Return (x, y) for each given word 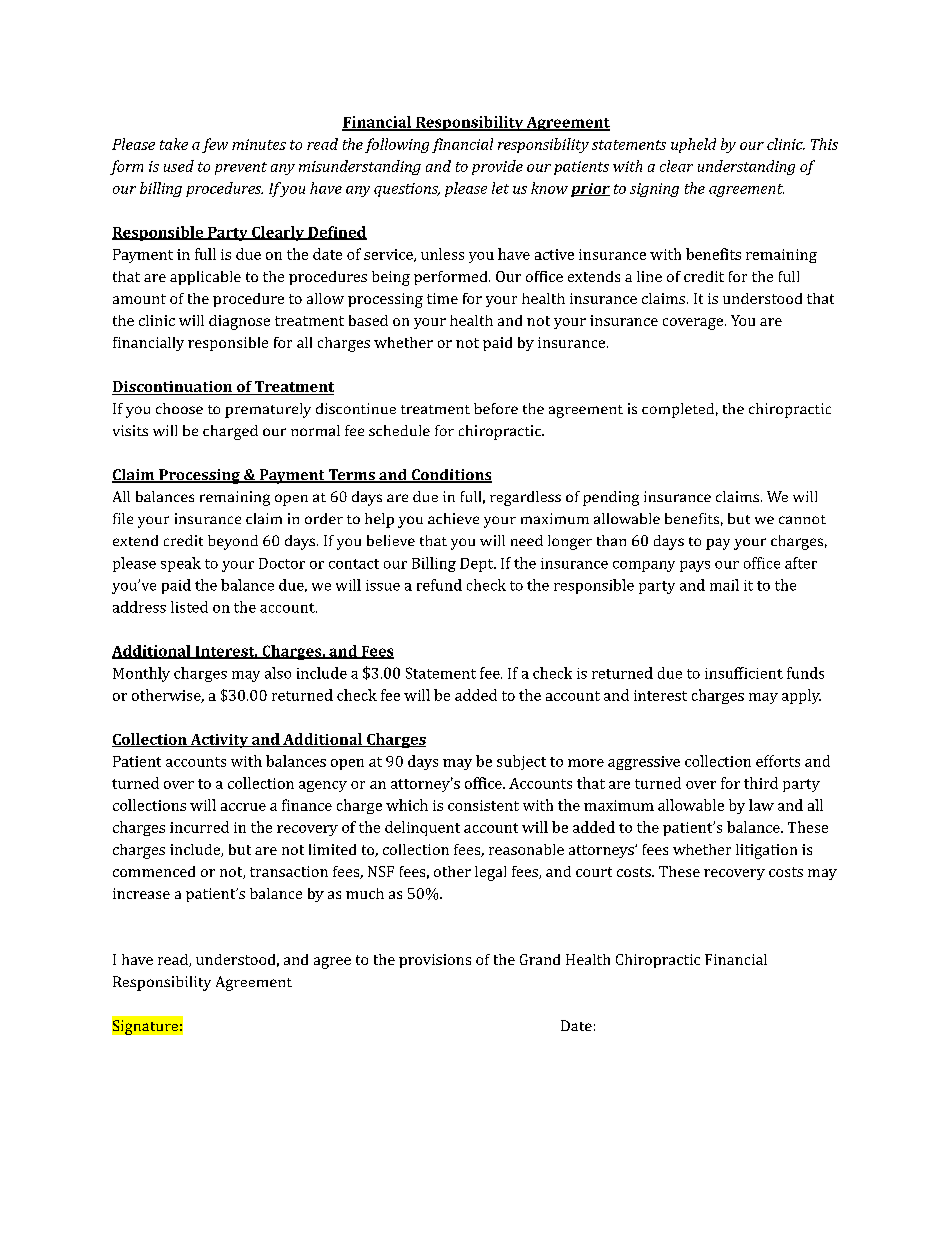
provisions (435, 961)
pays (695, 566)
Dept (477, 565)
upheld (693, 145)
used (179, 166)
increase (141, 893)
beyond (233, 542)
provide (497, 167)
